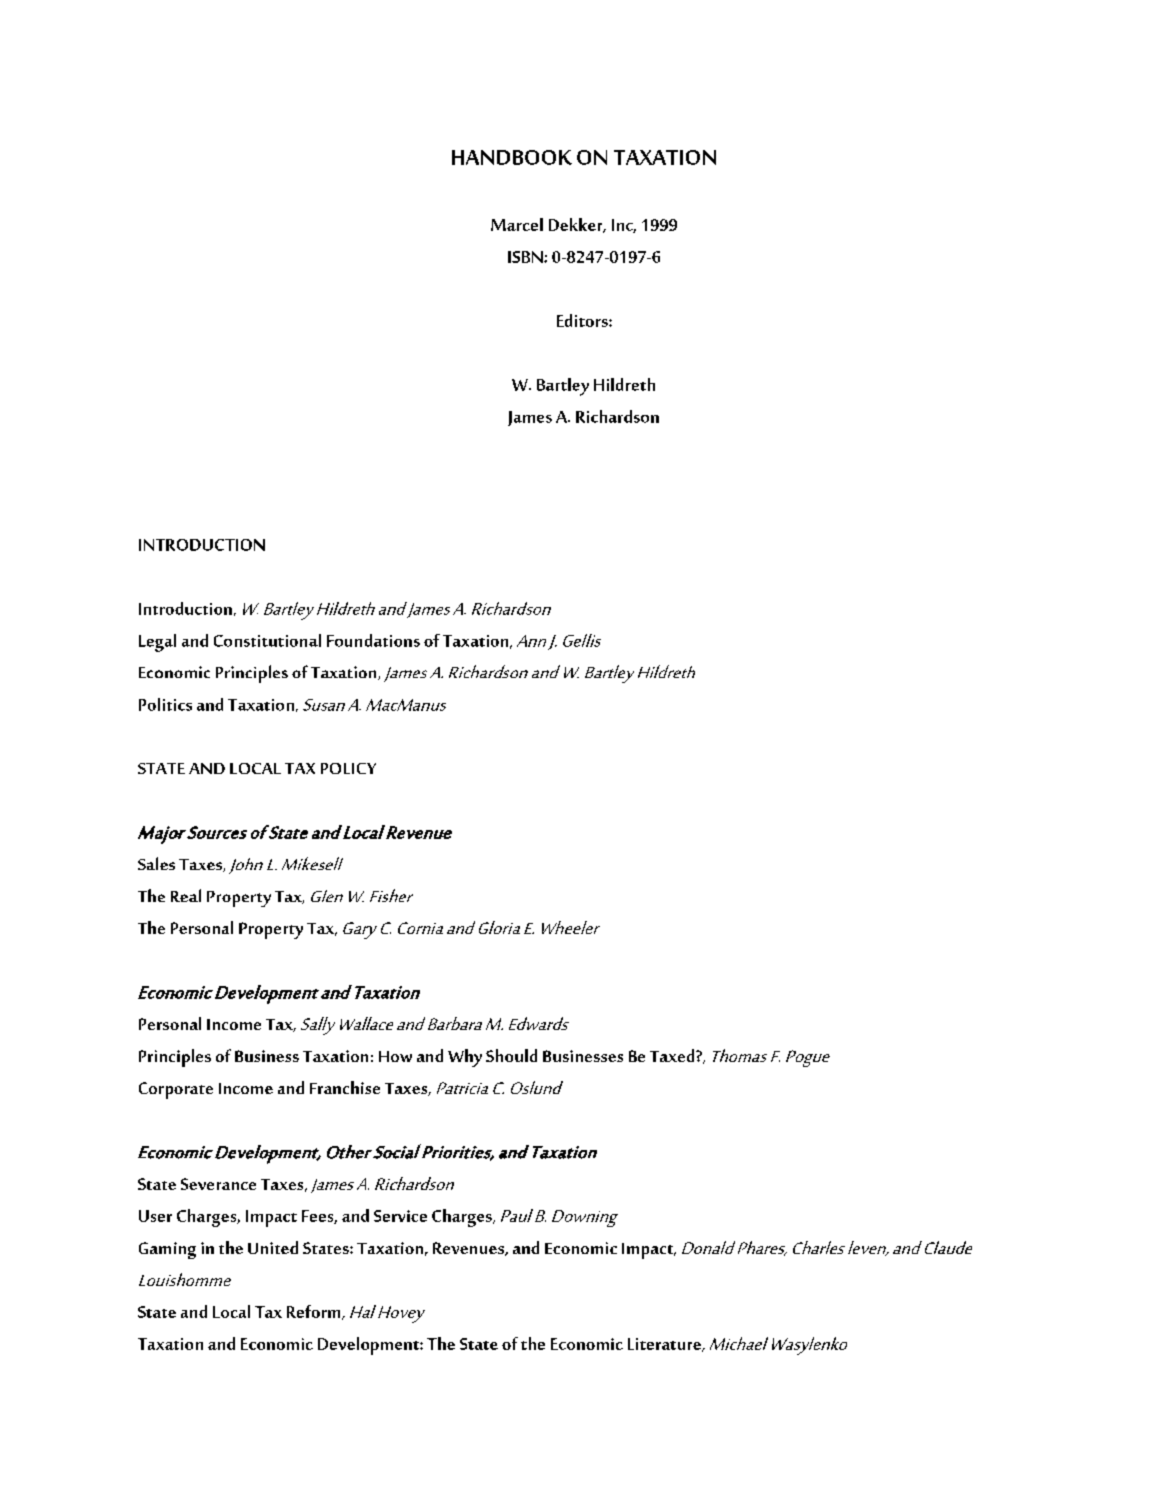 This image has width=1168, height=1511. I want to click on Service, so click(400, 1216).
